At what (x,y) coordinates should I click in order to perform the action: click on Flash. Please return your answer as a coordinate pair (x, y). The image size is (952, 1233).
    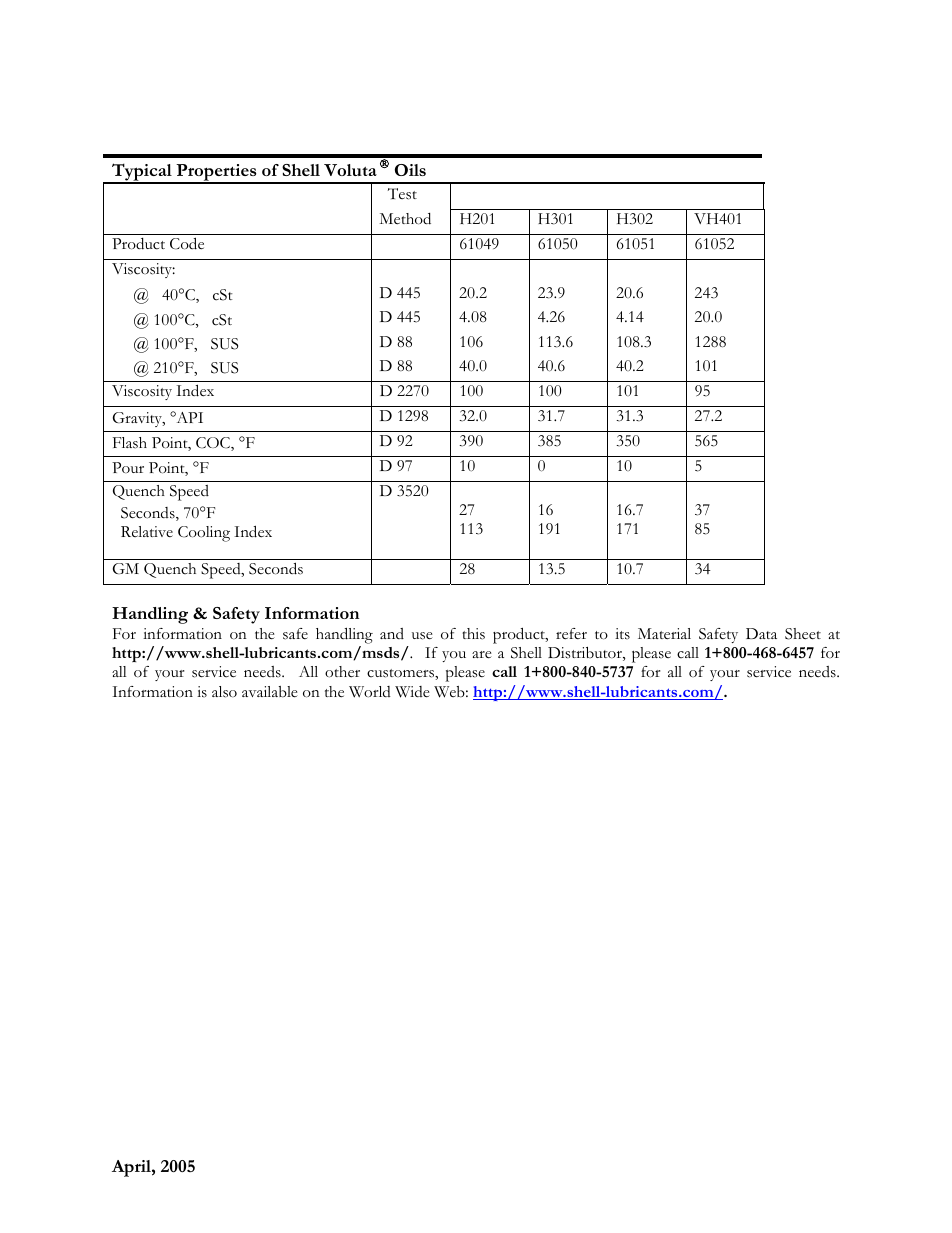
    Looking at the image, I should click on (130, 443).
